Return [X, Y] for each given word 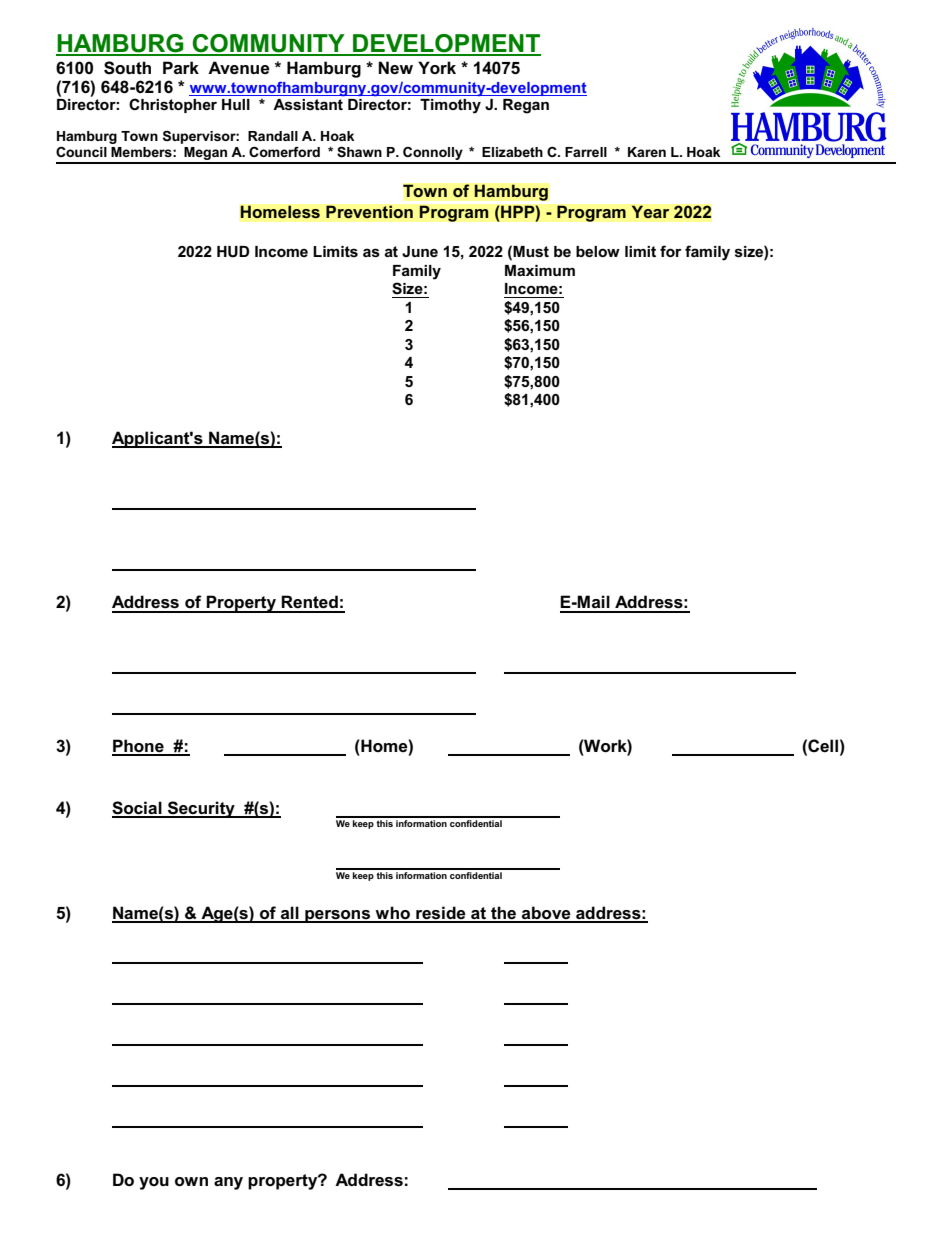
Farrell [586, 152]
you [154, 1183]
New [395, 67]
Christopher [173, 105]
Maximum [540, 270]
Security [201, 809]
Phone [139, 747]
